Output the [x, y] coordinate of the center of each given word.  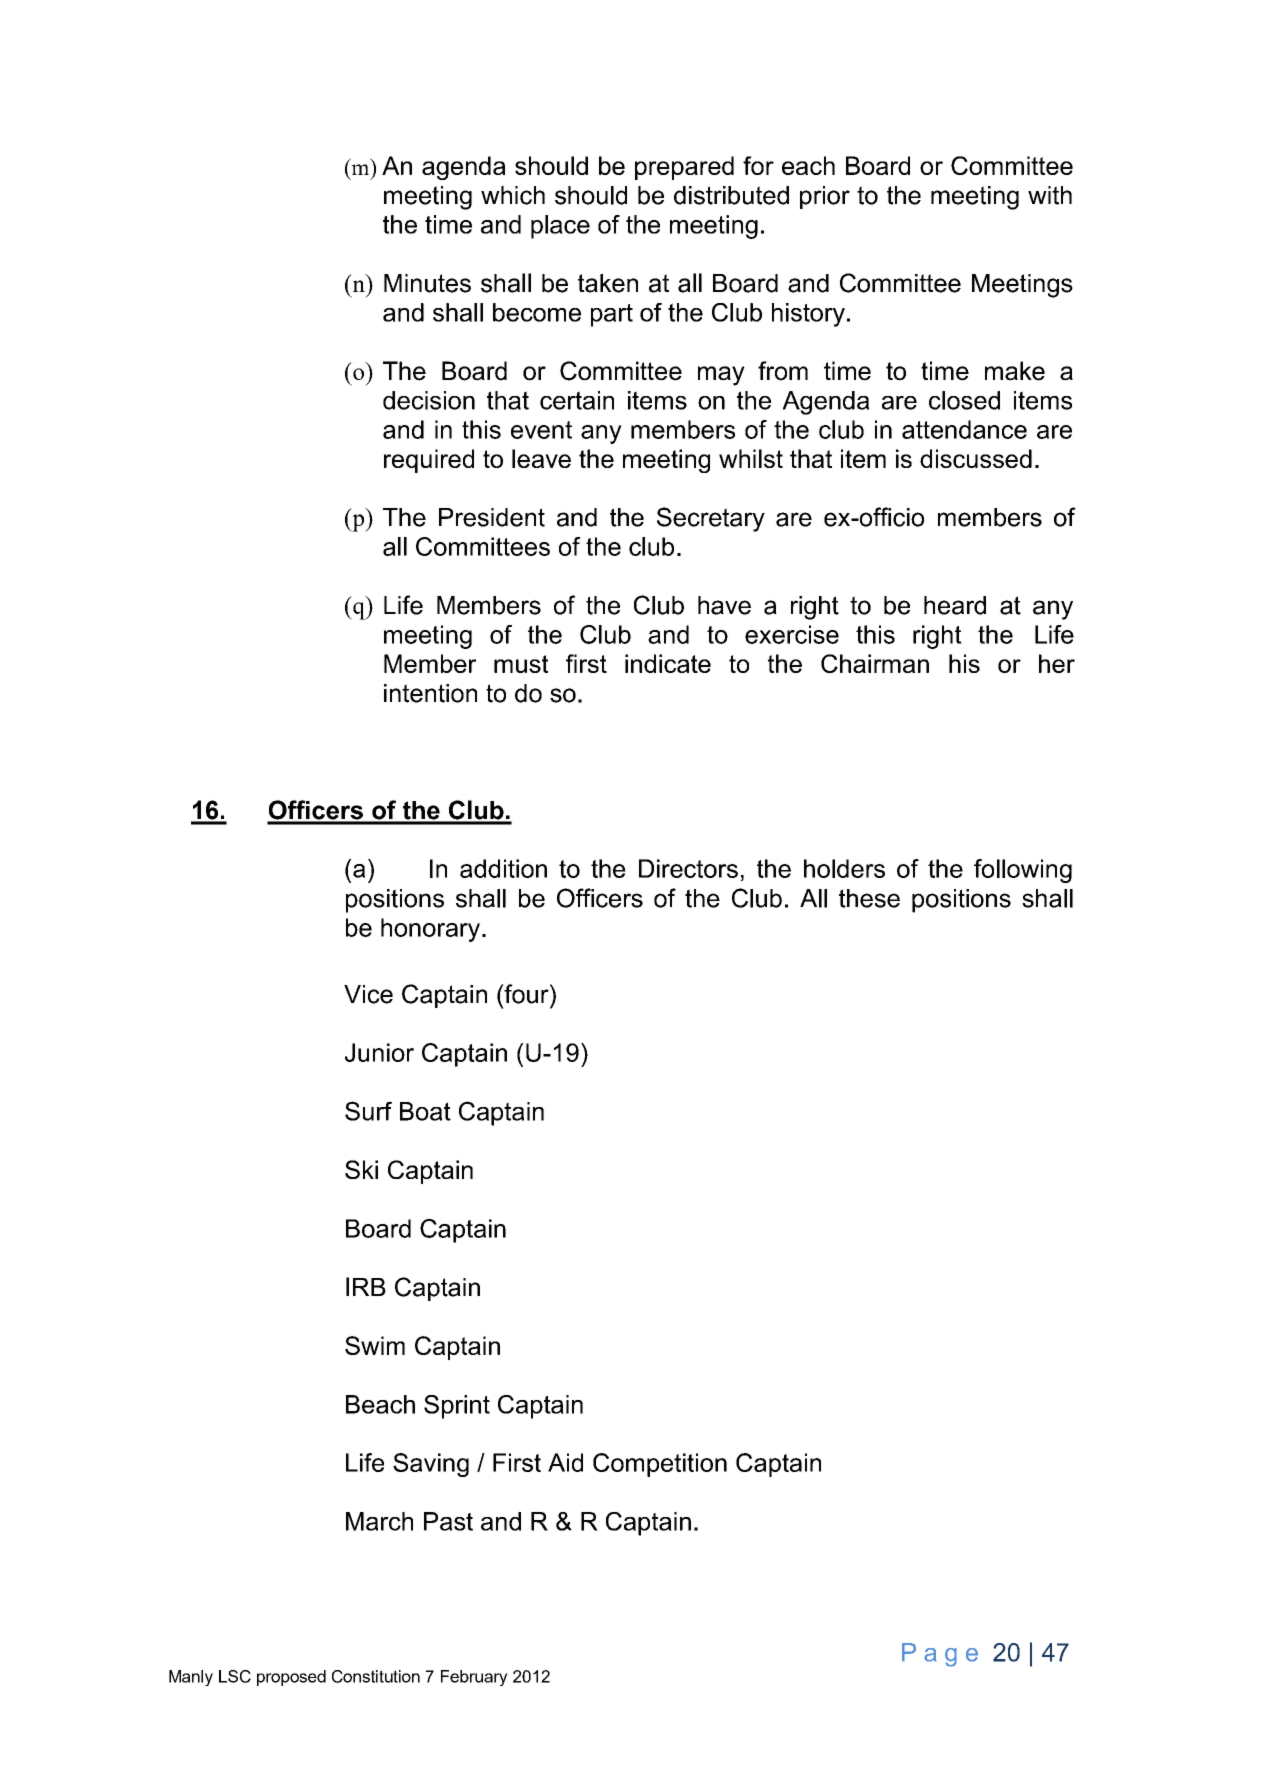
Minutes [427, 283]
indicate [668, 663]
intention [430, 693]
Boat [425, 1111]
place [560, 227]
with [1050, 195]
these [869, 898]
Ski [361, 1169]
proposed [291, 1678]
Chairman [875, 663]
